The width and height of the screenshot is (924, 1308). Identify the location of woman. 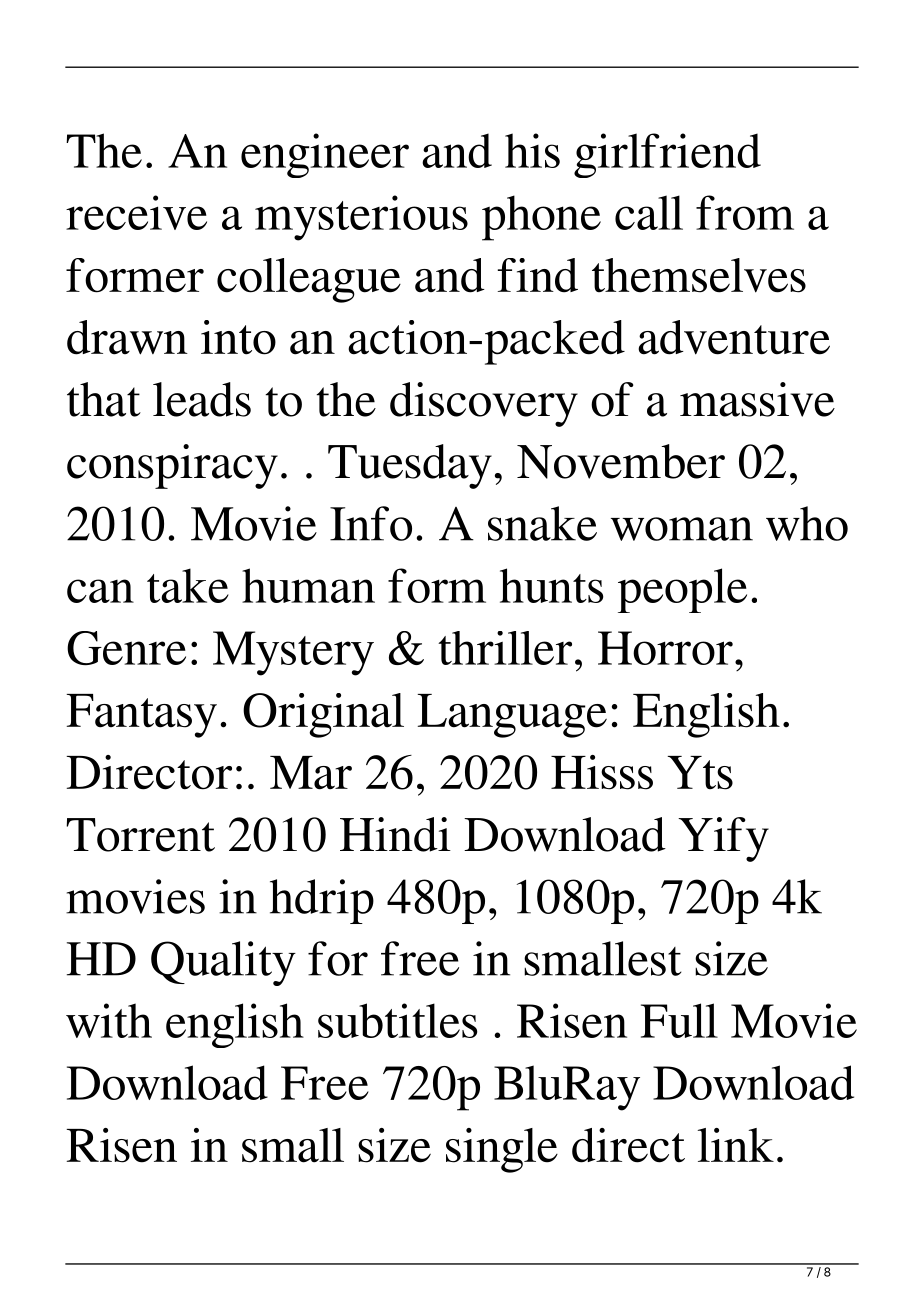
(682, 529).
